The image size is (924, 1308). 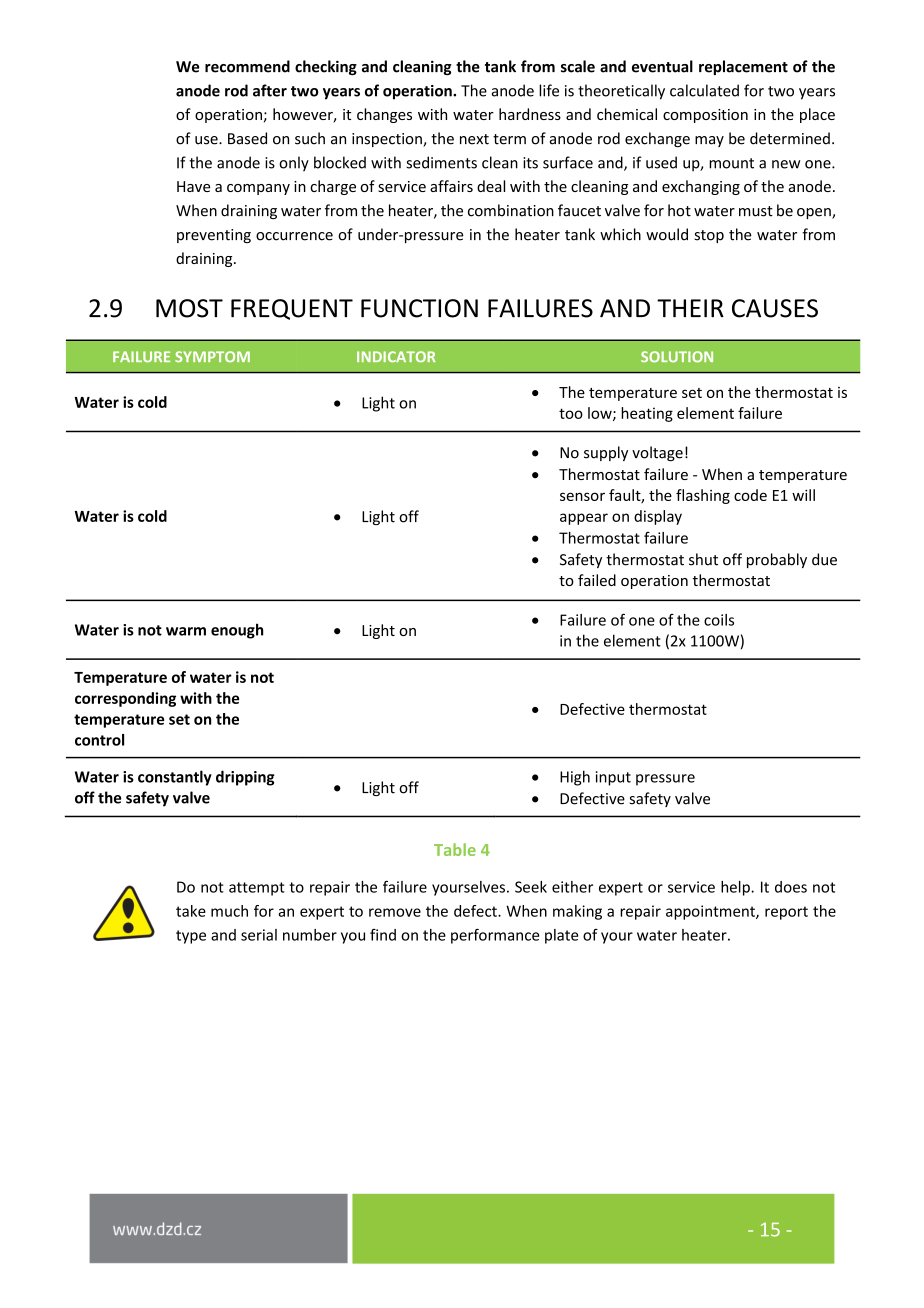 I want to click on warm, so click(x=186, y=631).
